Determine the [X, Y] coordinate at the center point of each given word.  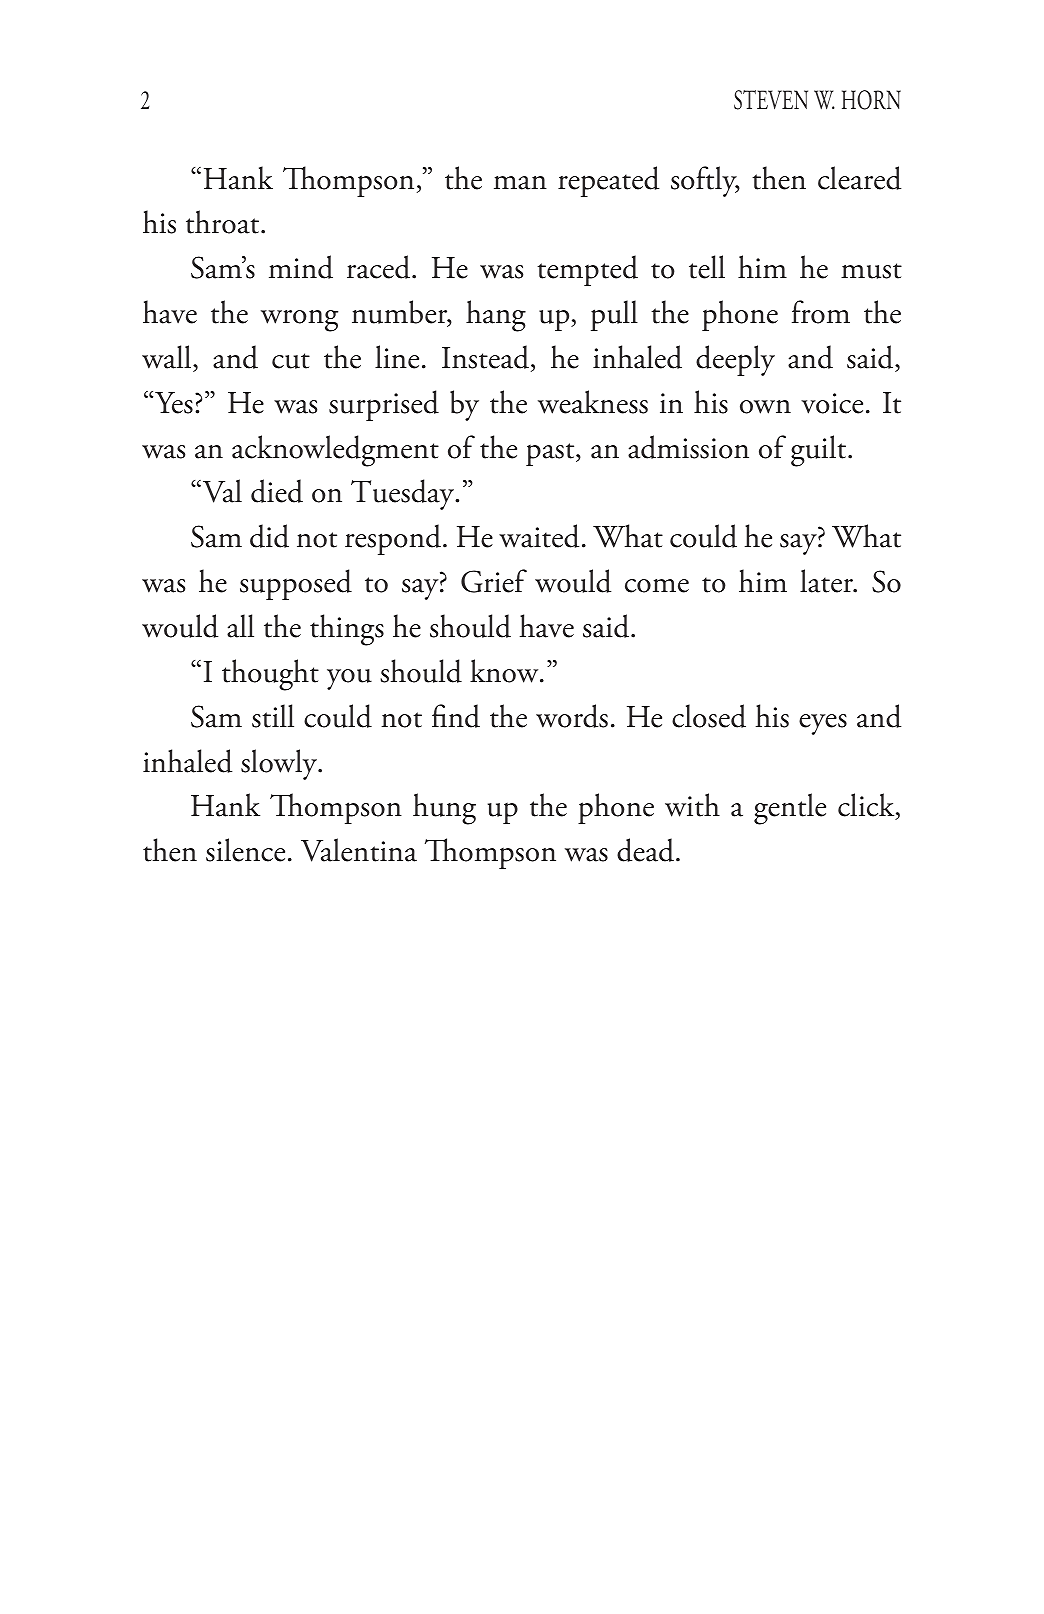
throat [224, 222]
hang [496, 316]
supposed [296, 584]
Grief [494, 581]
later [828, 581]
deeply [735, 360]
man [520, 183]
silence [245, 850]
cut [291, 361]
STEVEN [771, 100]
